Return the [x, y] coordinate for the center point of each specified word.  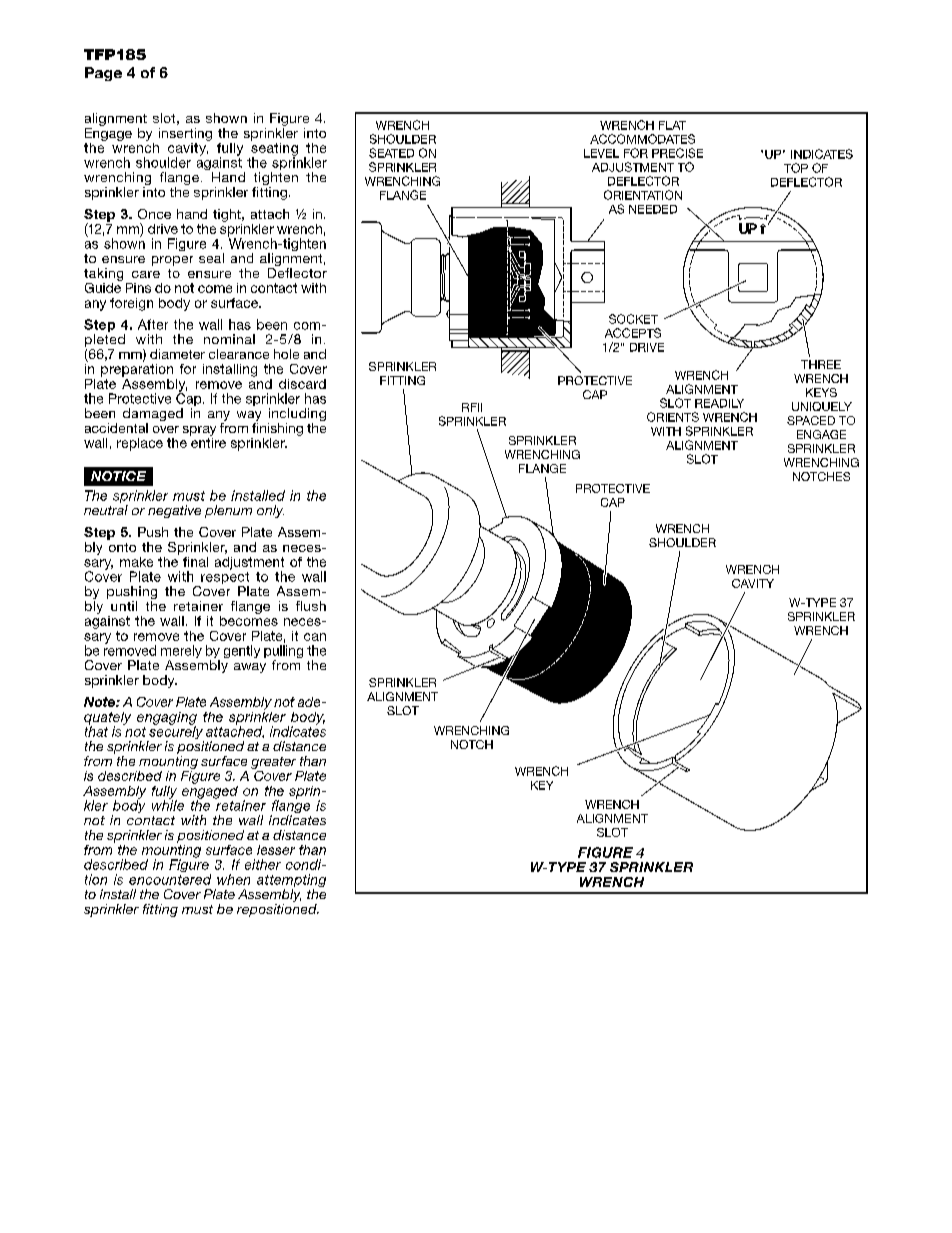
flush [311, 606]
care [146, 274]
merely [181, 653]
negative [174, 511]
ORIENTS [673, 417]
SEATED [391, 153]
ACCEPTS [633, 333]
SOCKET [633, 319]
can [315, 637]
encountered [170, 879]
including [297, 416]
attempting [291, 882]
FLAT [672, 125]
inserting [185, 134]
